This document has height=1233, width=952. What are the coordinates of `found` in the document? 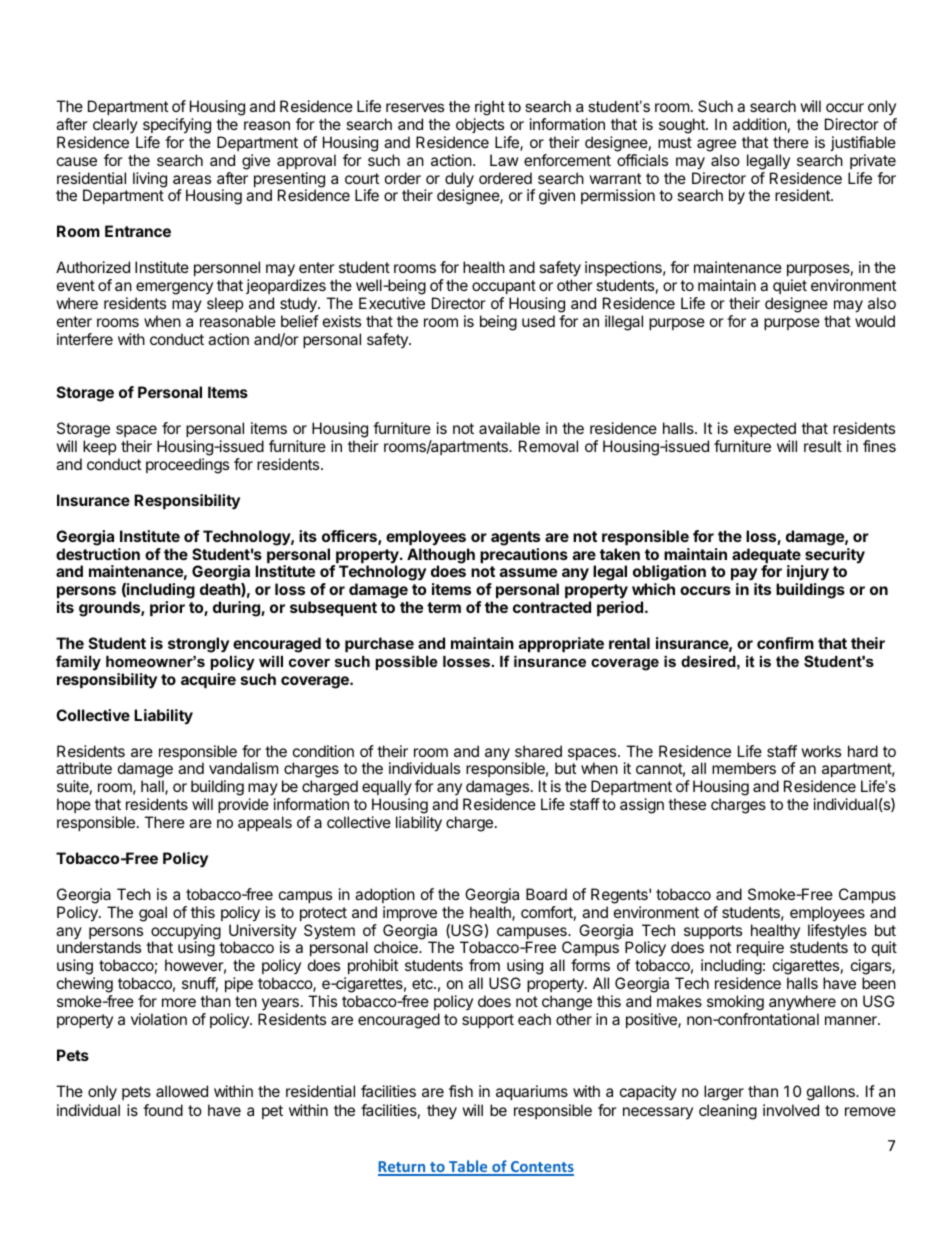 It's located at (163, 1110).
